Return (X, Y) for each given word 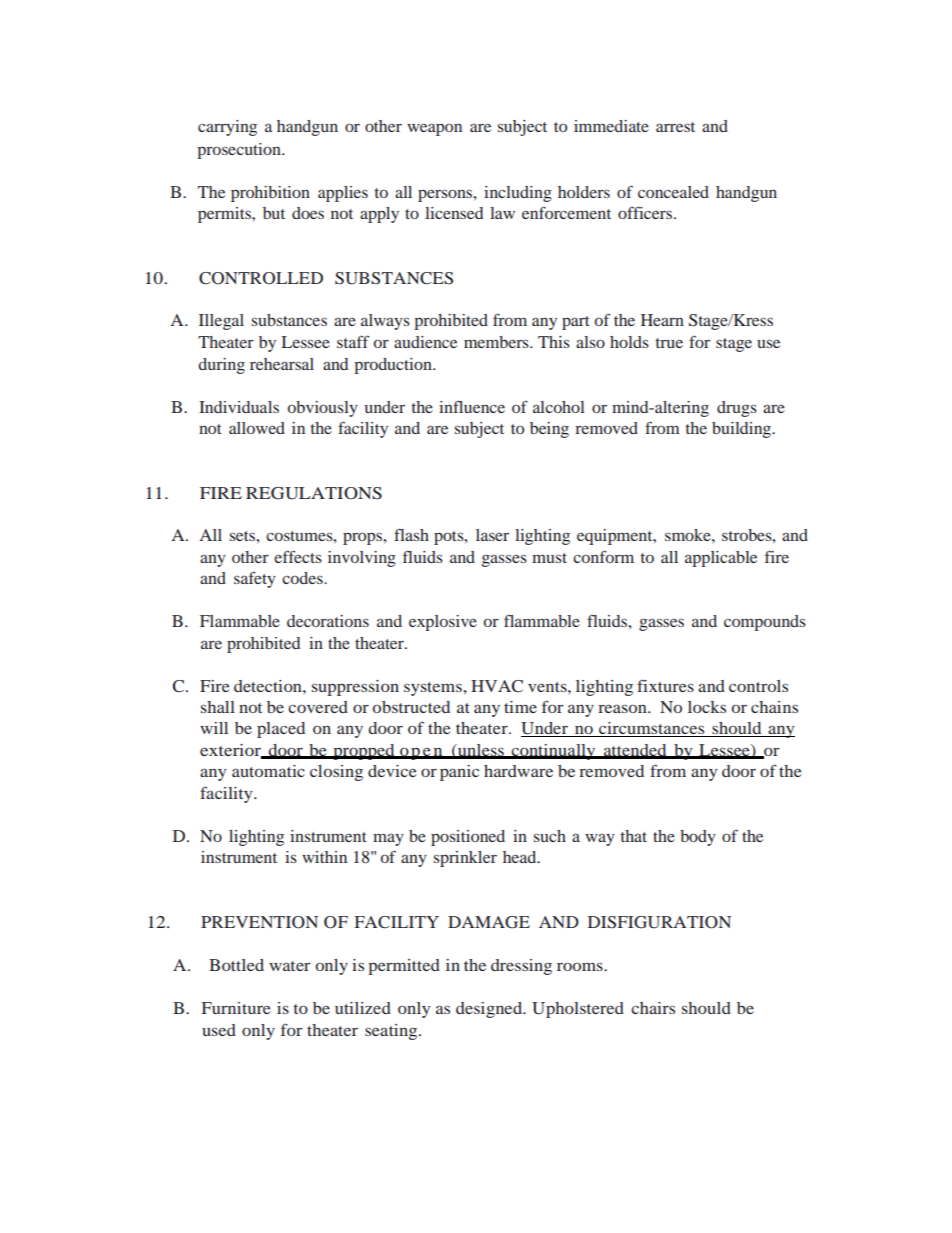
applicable (721, 559)
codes (303, 578)
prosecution (240, 151)
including (518, 194)
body (698, 838)
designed (490, 1010)
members (497, 342)
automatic (268, 771)
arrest (675, 127)
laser (492, 535)
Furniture (236, 1008)
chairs (653, 1008)
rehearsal (282, 364)
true (669, 343)
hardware (518, 771)
